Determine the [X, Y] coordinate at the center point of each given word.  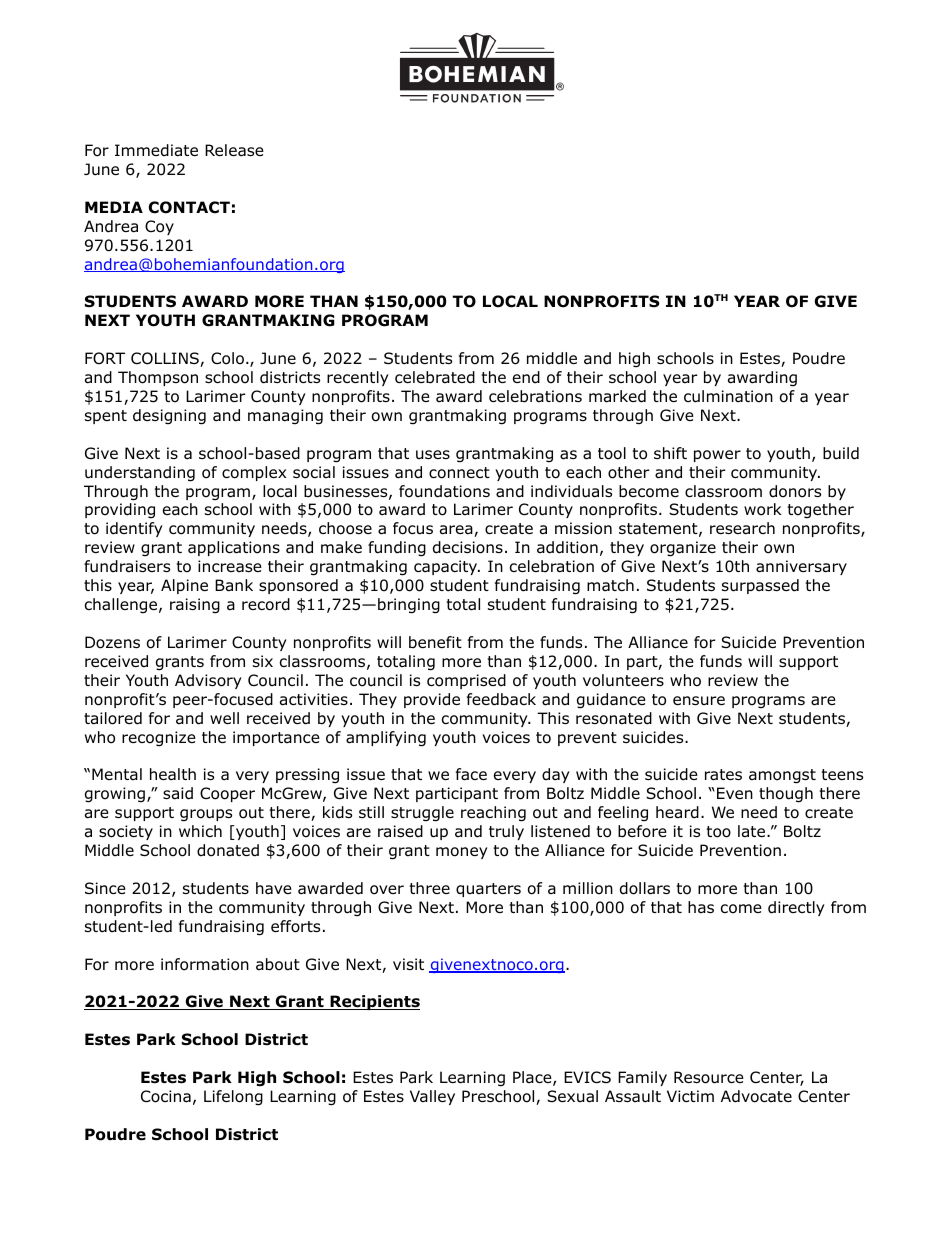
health [173, 774]
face [471, 774]
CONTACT [189, 207]
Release [234, 150]
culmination [728, 396]
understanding [140, 474]
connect [459, 473]
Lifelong [233, 1098]
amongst [782, 776]
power [717, 456]
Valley [432, 1097]
